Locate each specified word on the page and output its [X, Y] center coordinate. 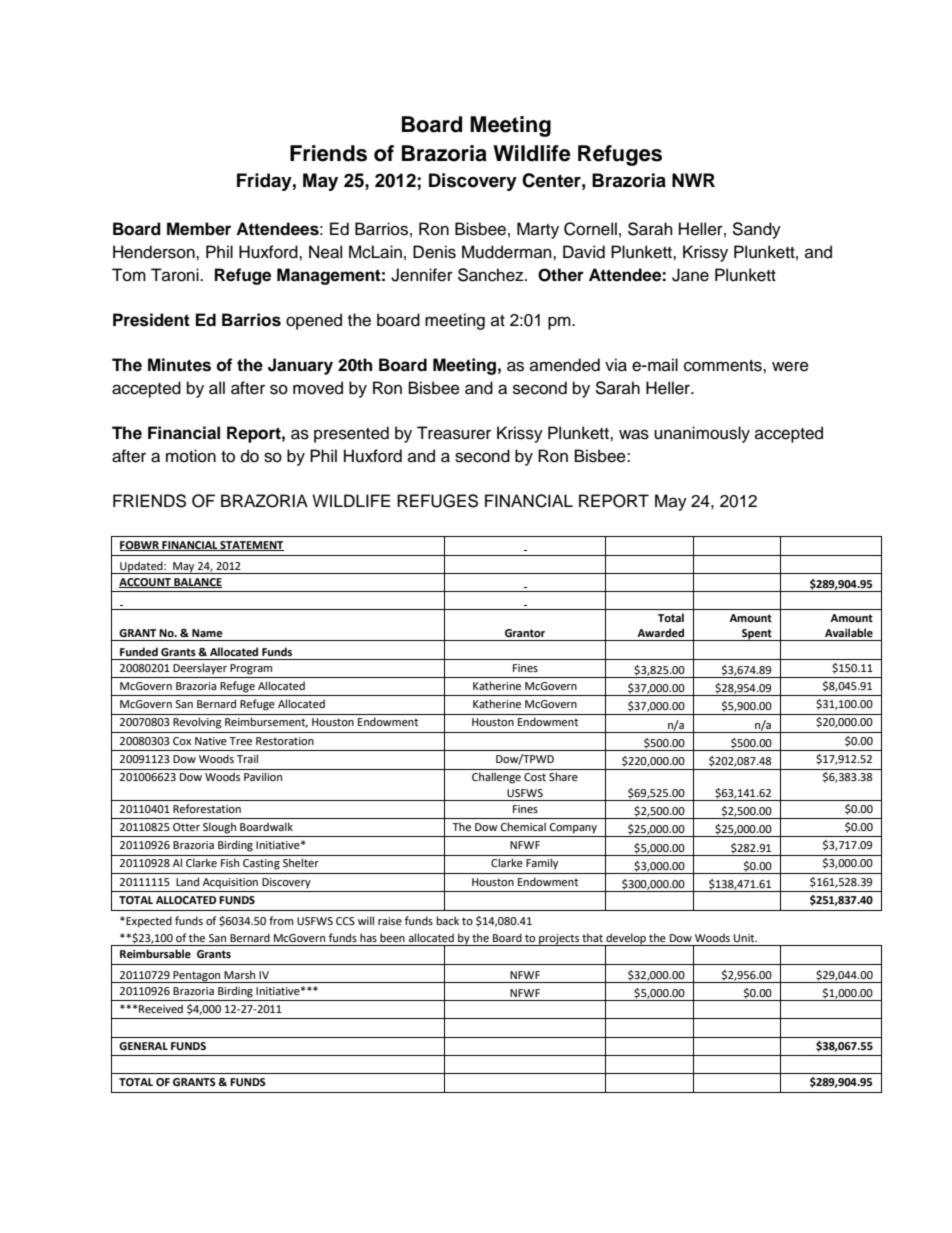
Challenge [496, 778]
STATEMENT [251, 546]
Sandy [756, 230]
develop [626, 940]
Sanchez [492, 275]
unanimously [702, 434]
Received [161, 1008]
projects [559, 940]
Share [563, 776]
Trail [247, 758]
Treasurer [454, 433]
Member [199, 229]
